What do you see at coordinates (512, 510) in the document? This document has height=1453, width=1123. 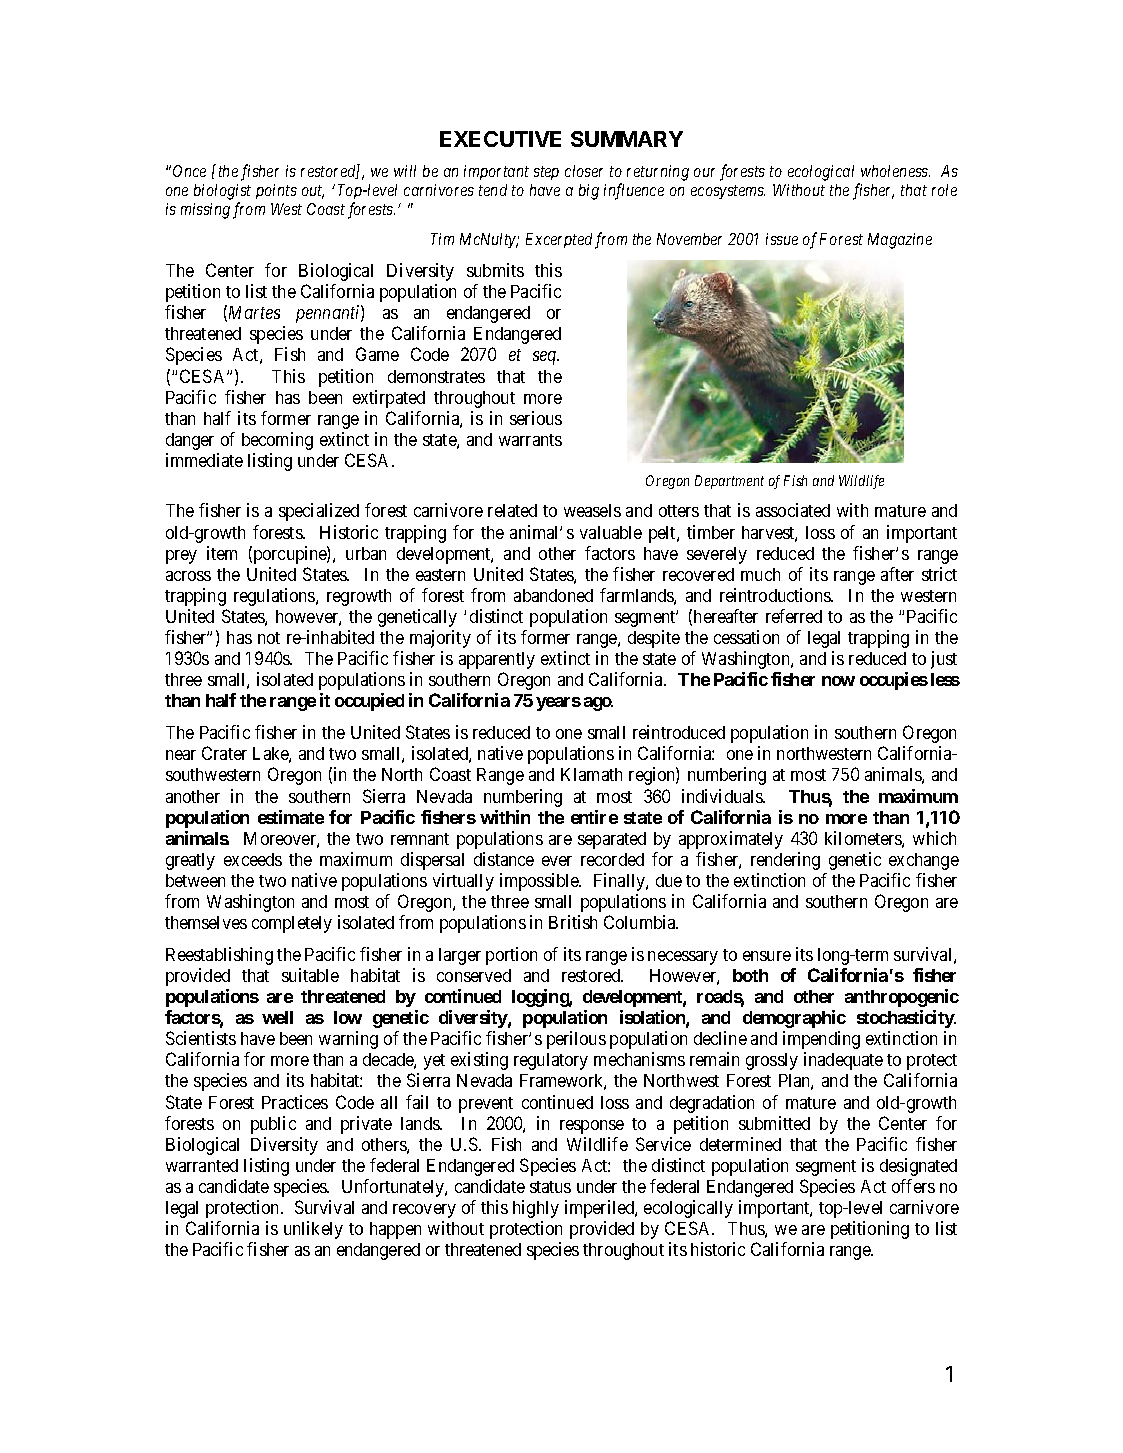 I see `related` at bounding box center [512, 510].
